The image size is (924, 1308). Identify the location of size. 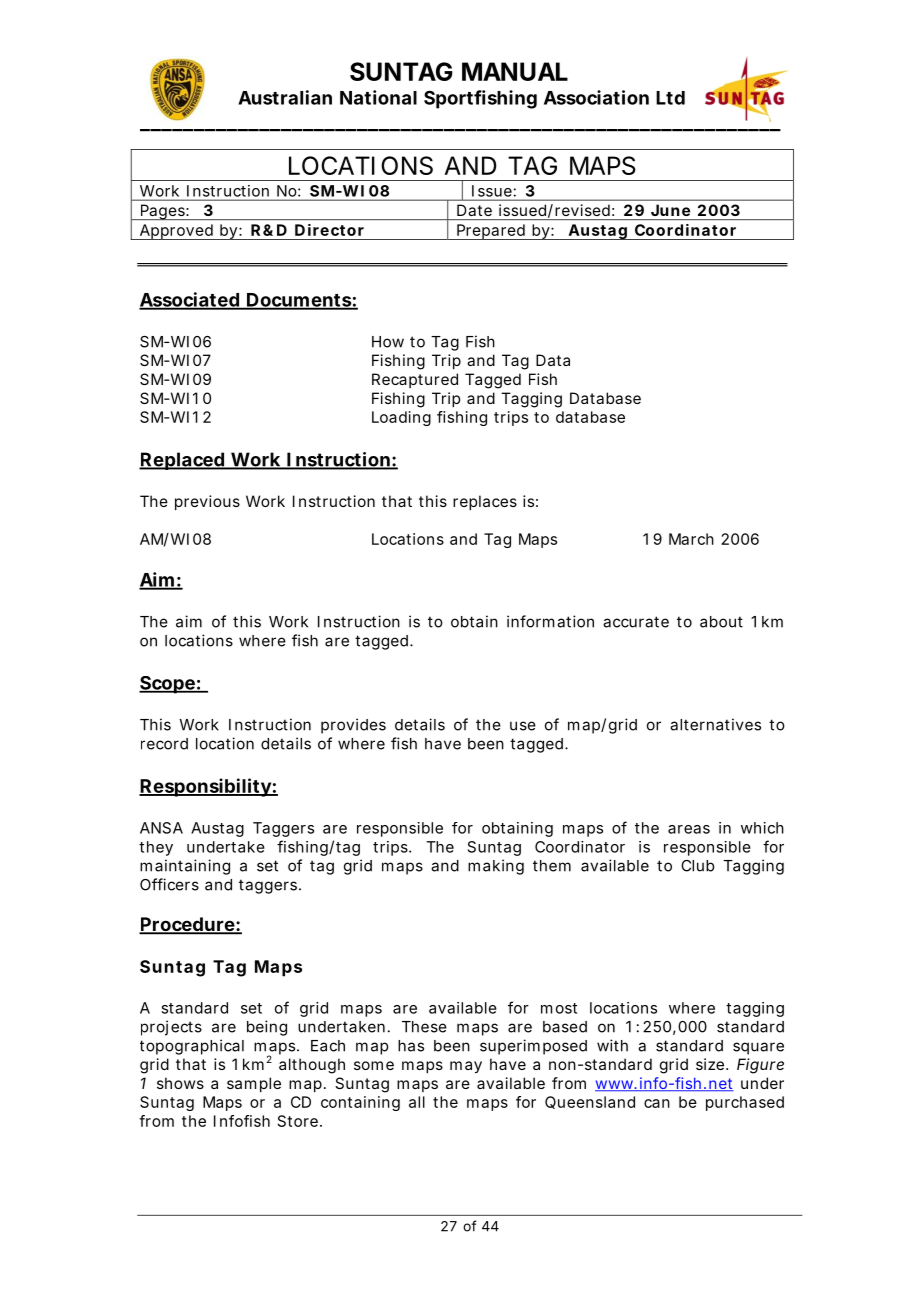
(710, 1064).
